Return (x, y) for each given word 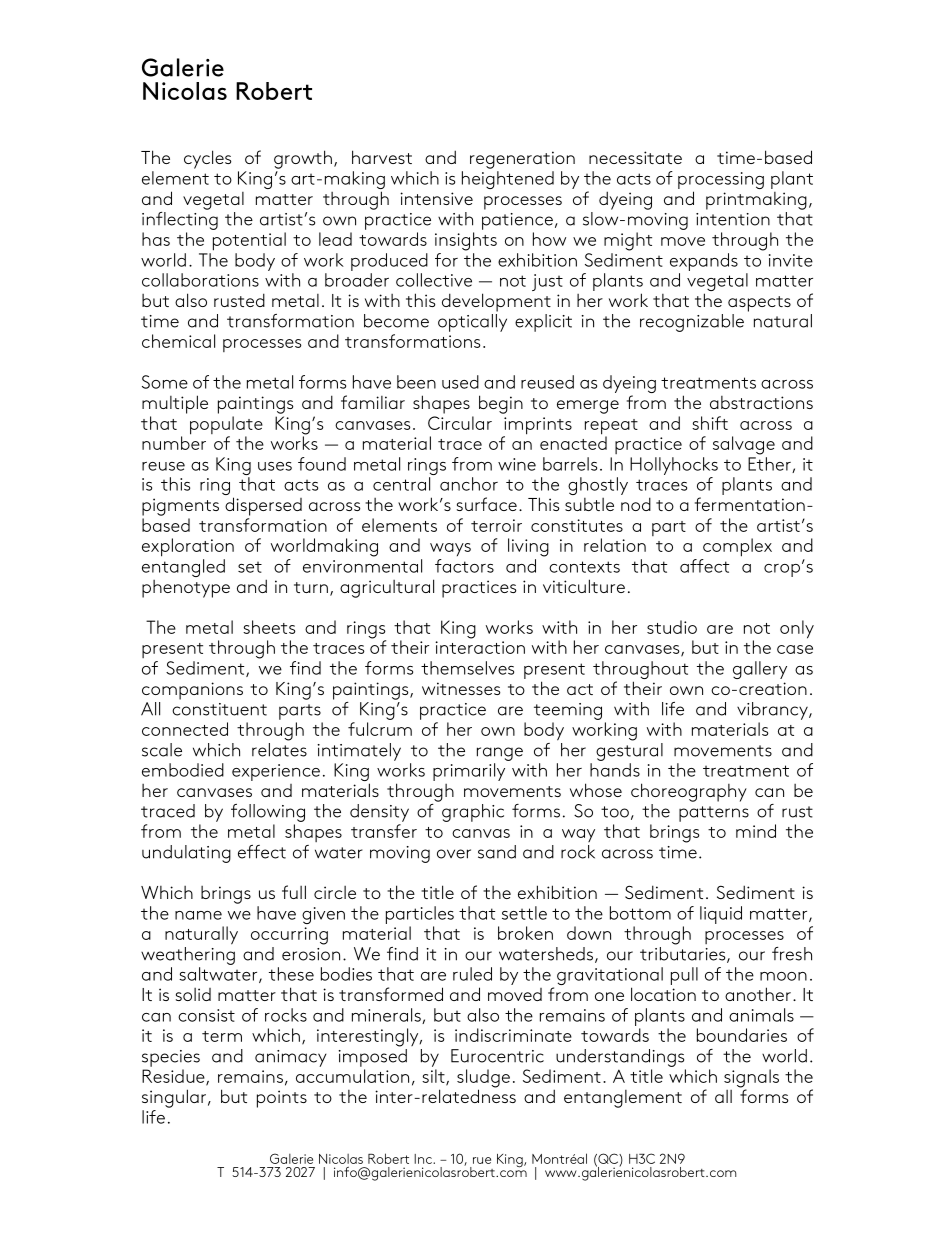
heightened (508, 180)
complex (737, 547)
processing (721, 182)
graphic (473, 813)
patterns (714, 814)
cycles (207, 159)
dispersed (263, 506)
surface (487, 504)
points (282, 1099)
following (268, 813)
